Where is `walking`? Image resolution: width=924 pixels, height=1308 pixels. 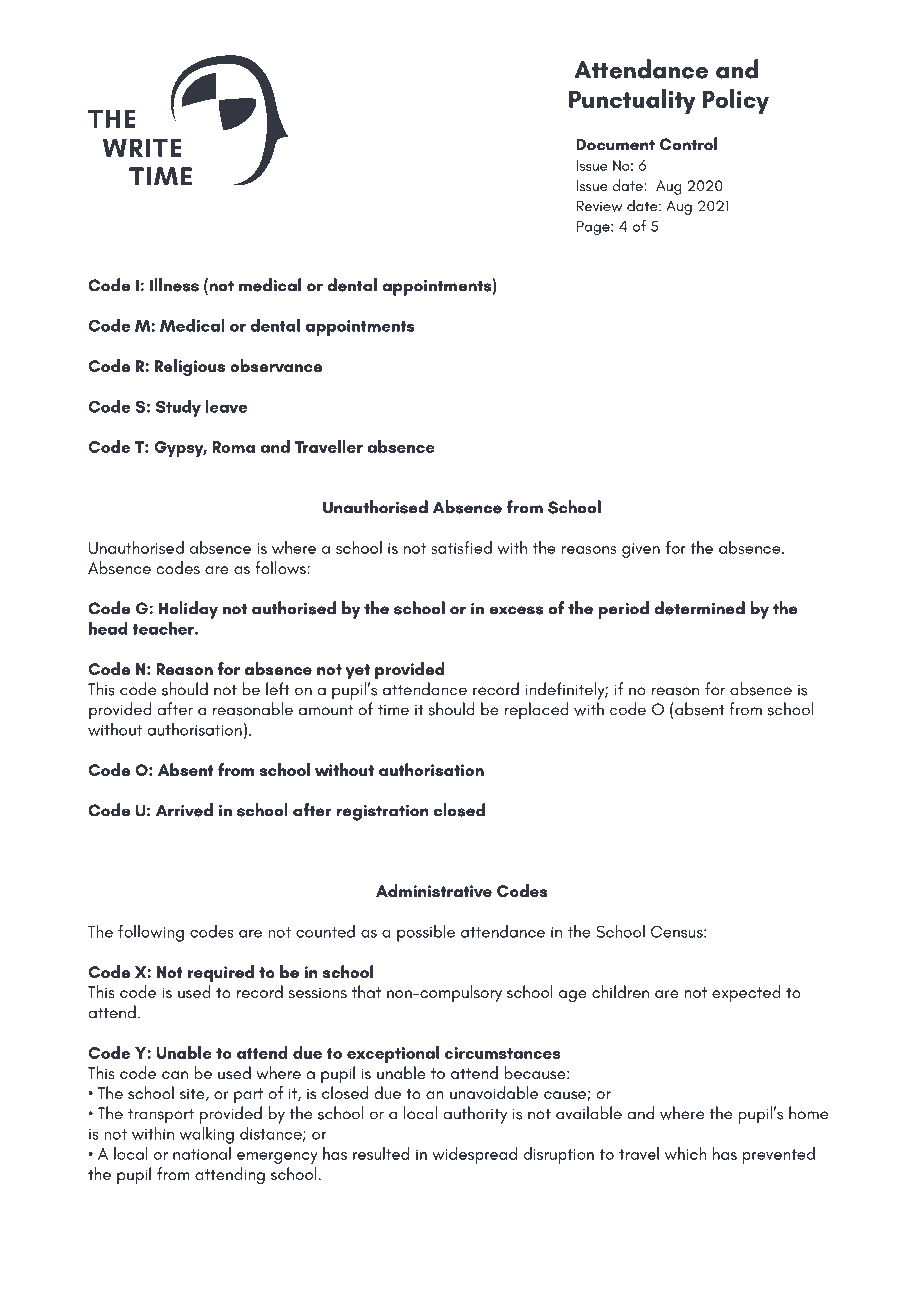 walking is located at coordinates (207, 1135).
